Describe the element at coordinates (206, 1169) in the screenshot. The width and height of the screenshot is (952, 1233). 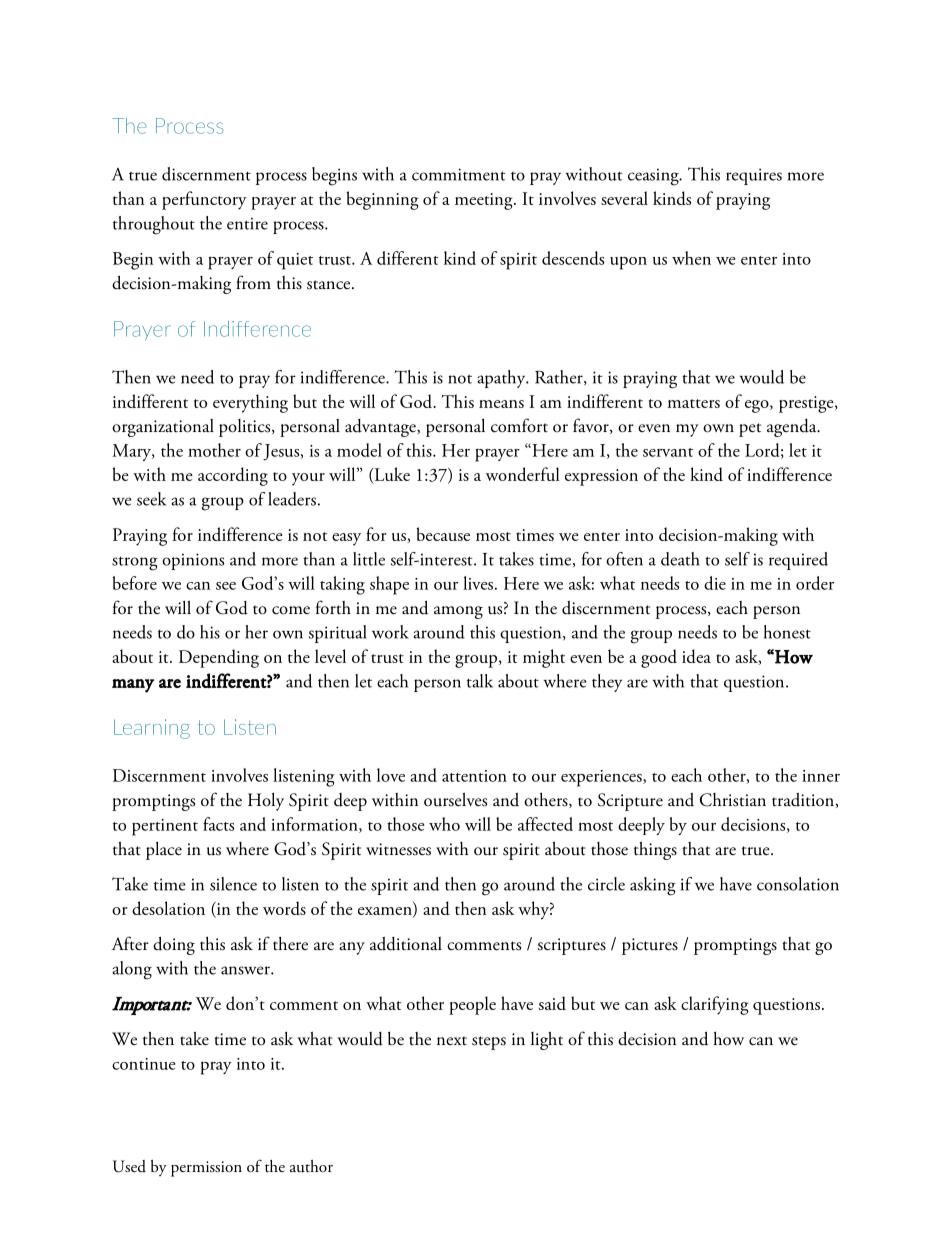
I see `permission` at that location.
